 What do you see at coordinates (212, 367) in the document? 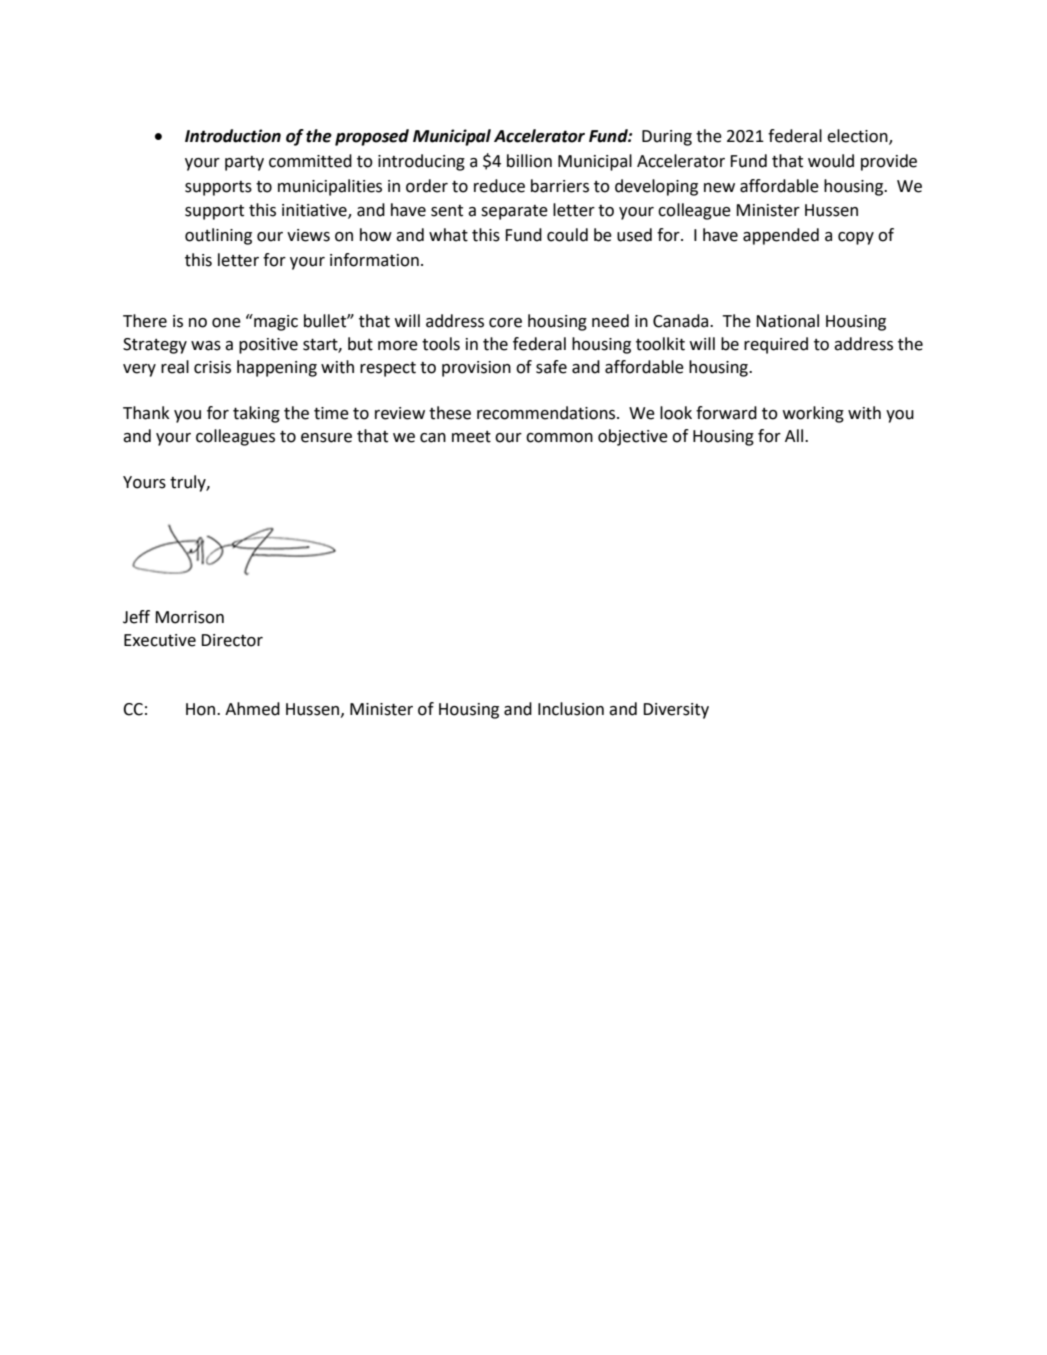
I see `crisis` at bounding box center [212, 367].
